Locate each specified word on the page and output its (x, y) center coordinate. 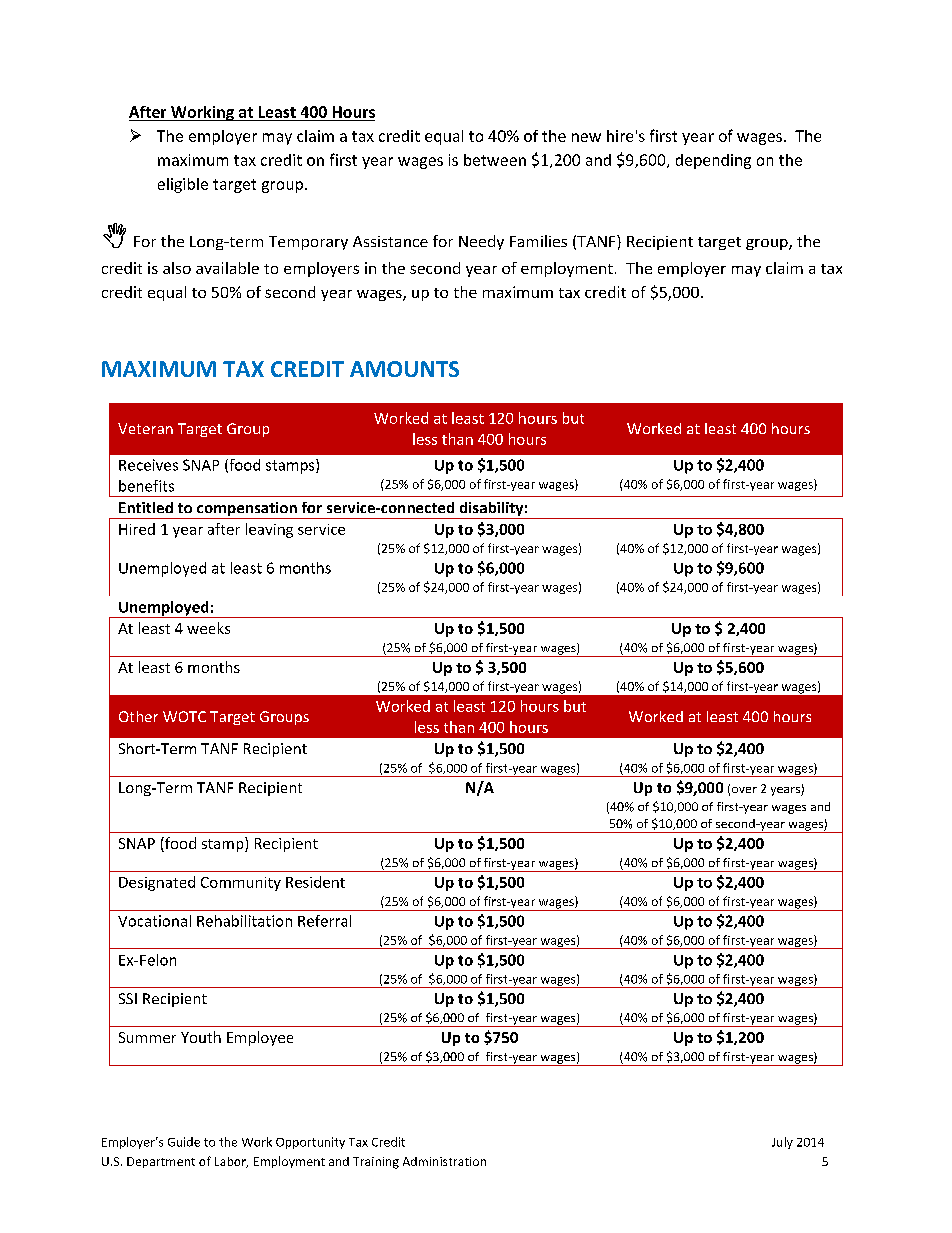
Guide (184, 1142)
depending (713, 161)
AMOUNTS (404, 369)
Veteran (145, 428)
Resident (315, 882)
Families (538, 241)
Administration (444, 1161)
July (782, 1143)
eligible (183, 185)
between (495, 160)
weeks (208, 628)
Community (241, 884)
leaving (269, 530)
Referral (324, 921)
